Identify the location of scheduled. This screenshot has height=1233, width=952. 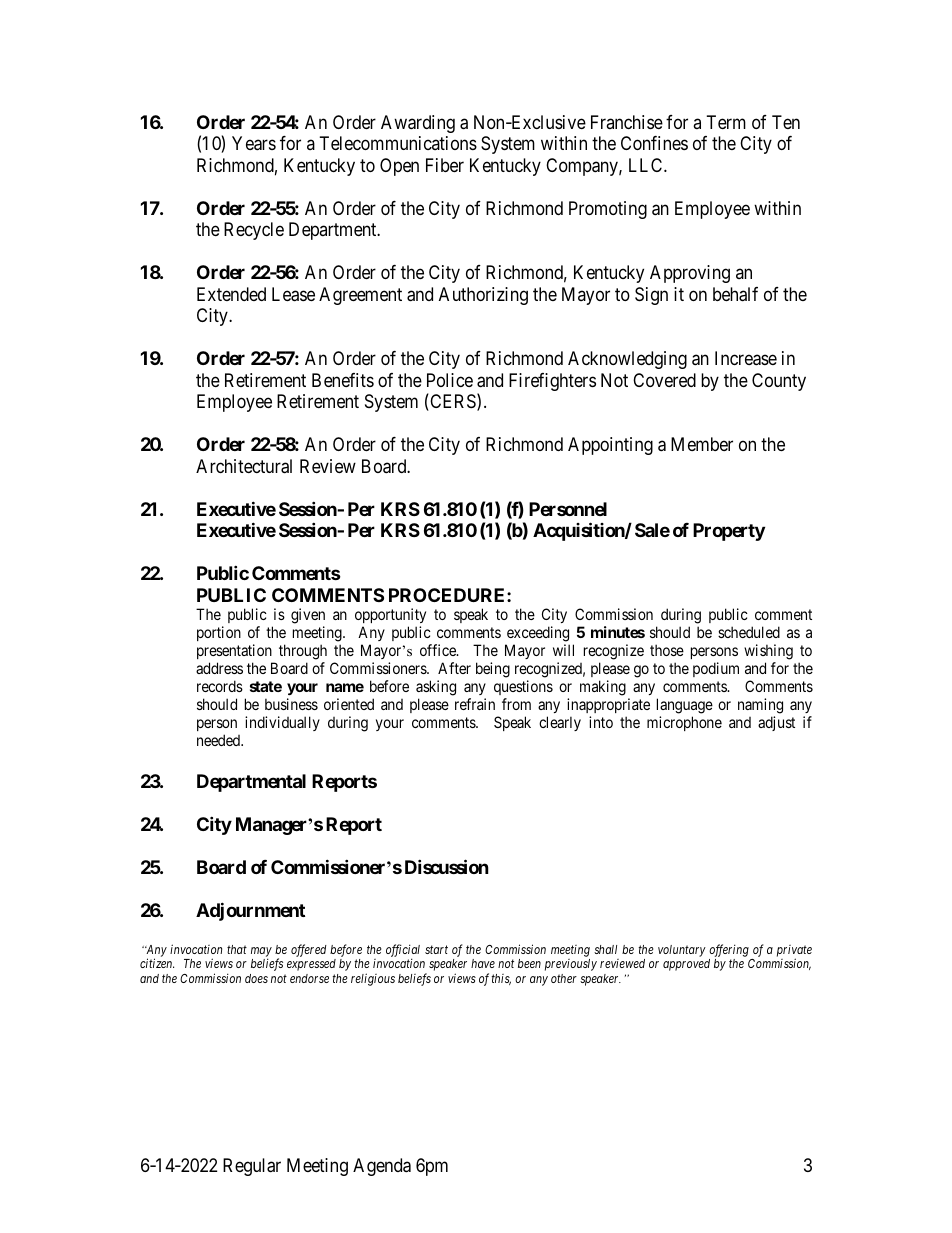
(749, 632).
